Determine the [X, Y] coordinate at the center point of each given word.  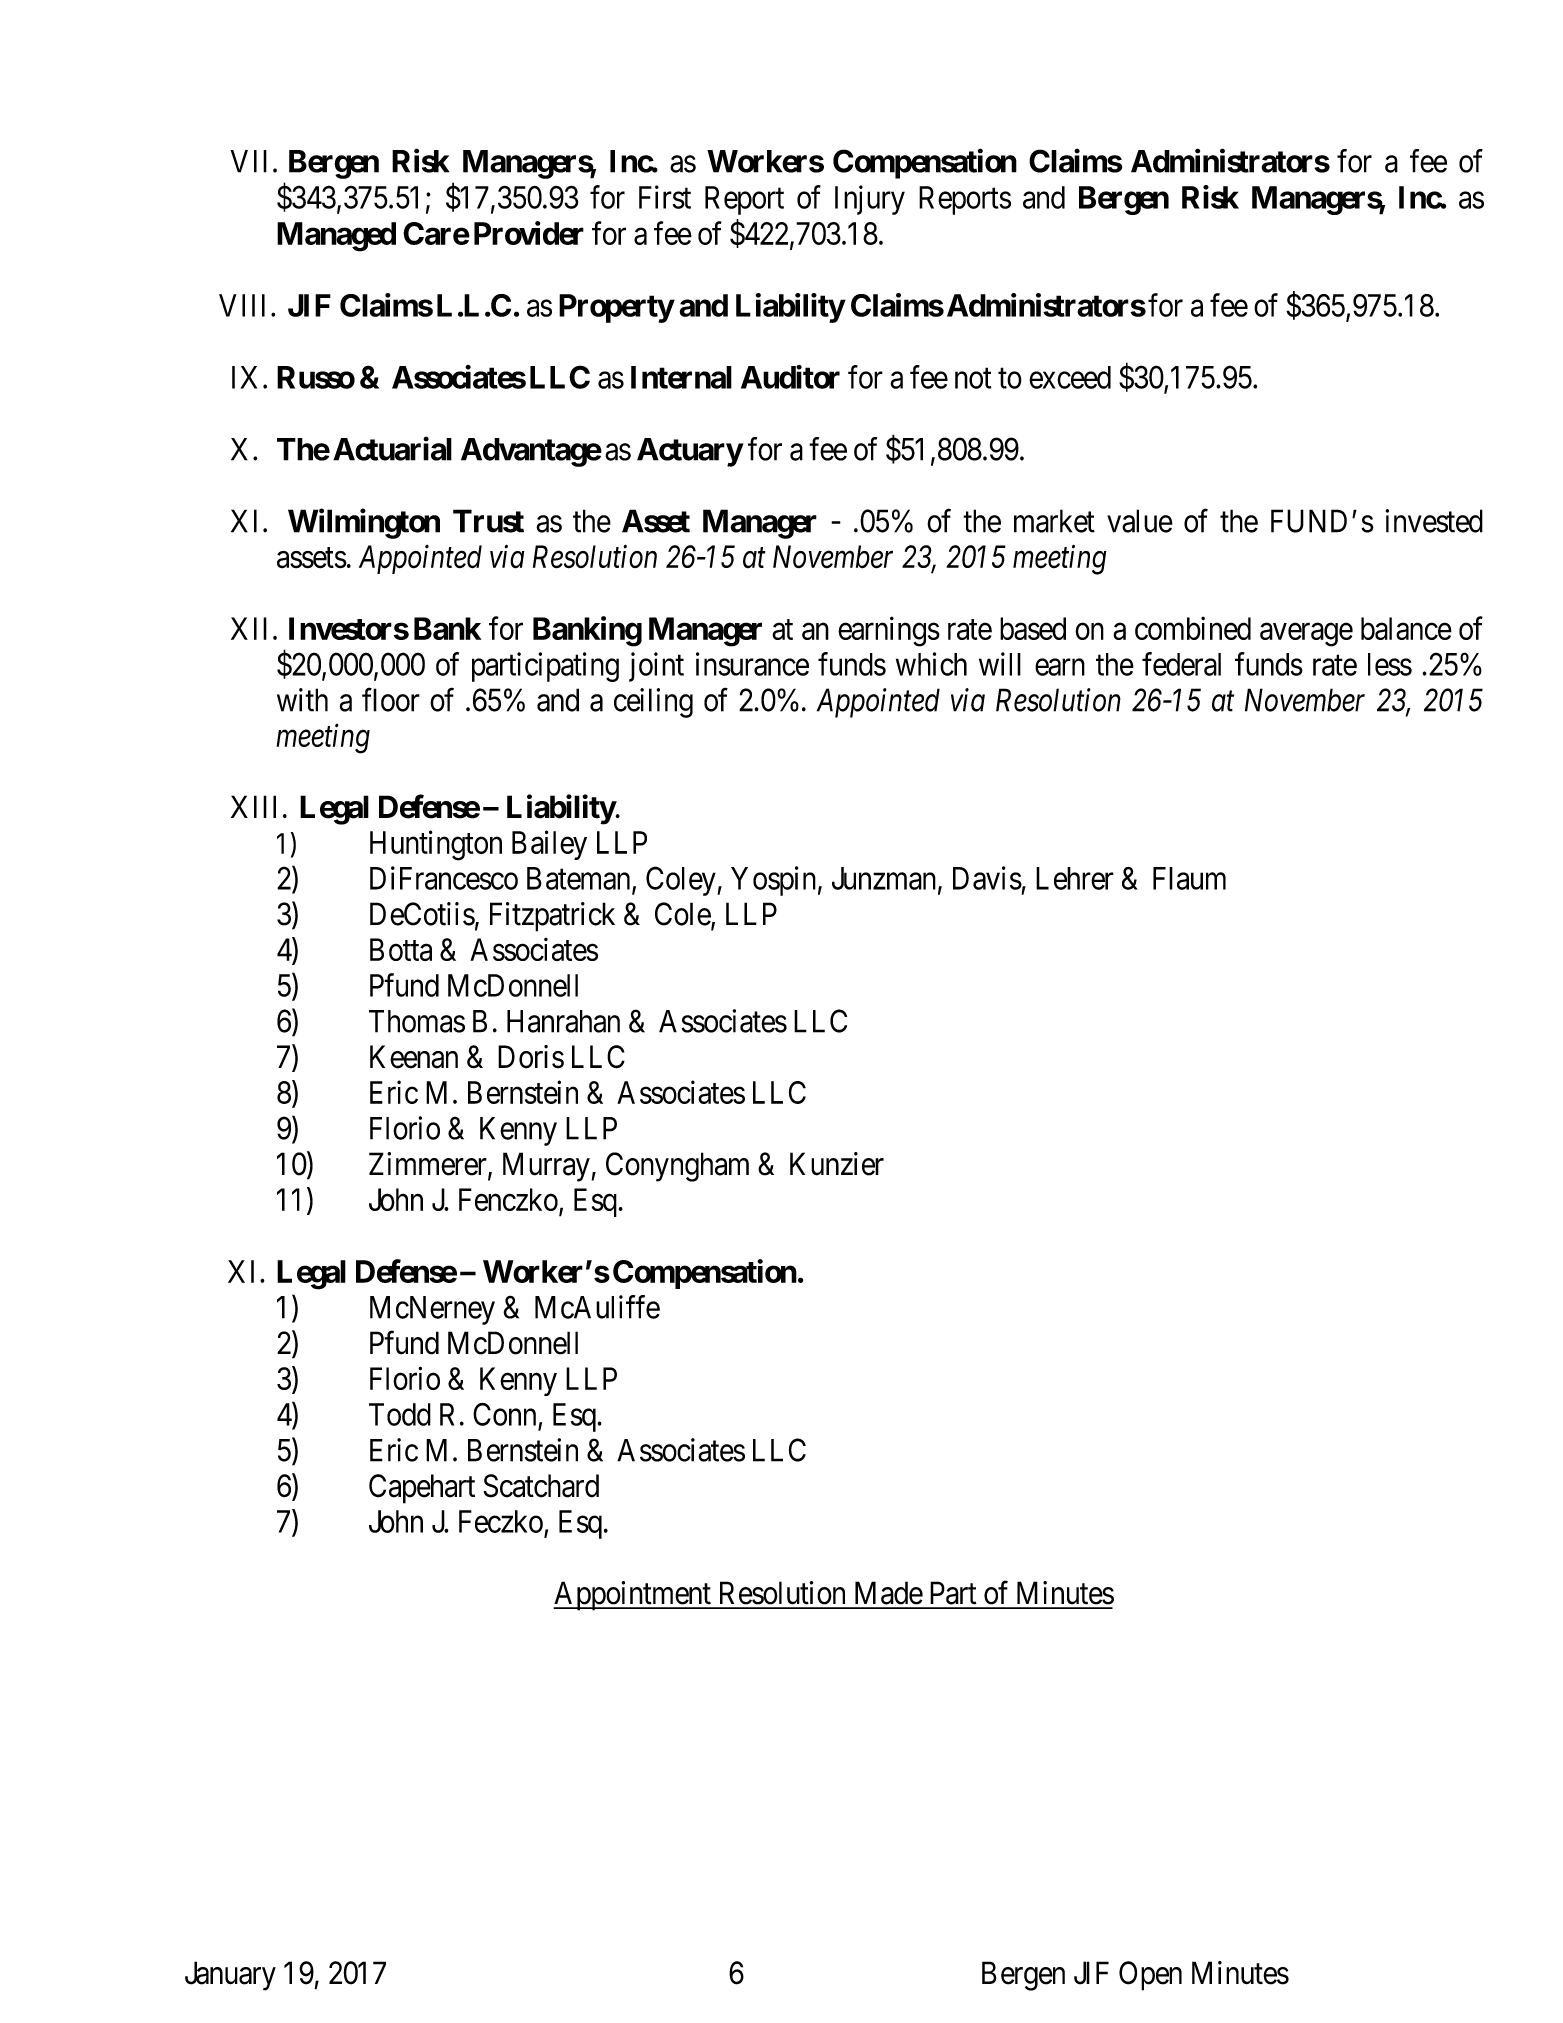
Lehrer [1075, 878]
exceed [1070, 377]
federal [1181, 664]
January [230, 1976]
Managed [336, 237]
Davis [987, 878]
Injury [870, 200]
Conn [504, 1414]
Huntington [436, 845]
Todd [400, 1414]
